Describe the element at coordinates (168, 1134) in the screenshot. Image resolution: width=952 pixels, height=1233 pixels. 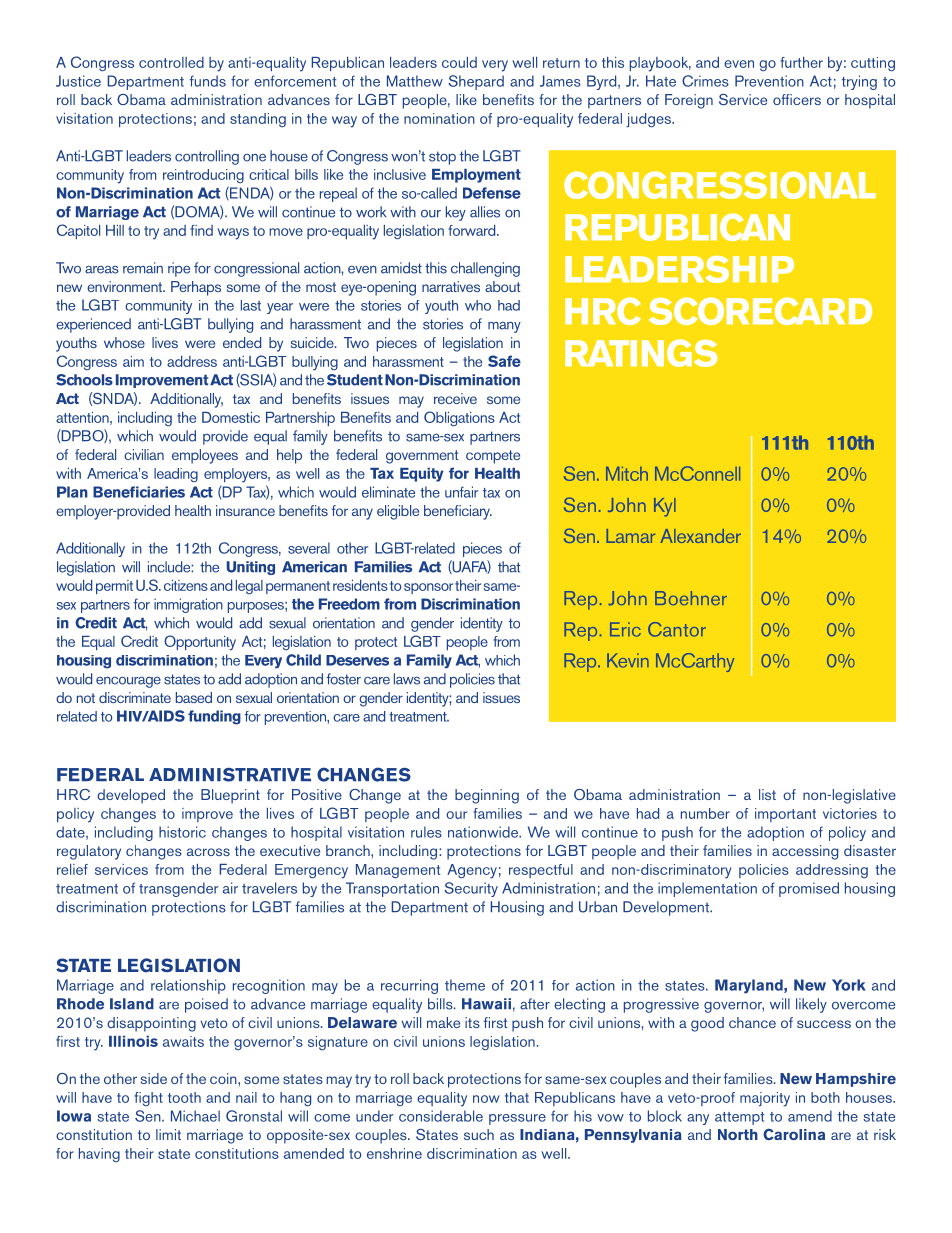
I see `limit` at that location.
